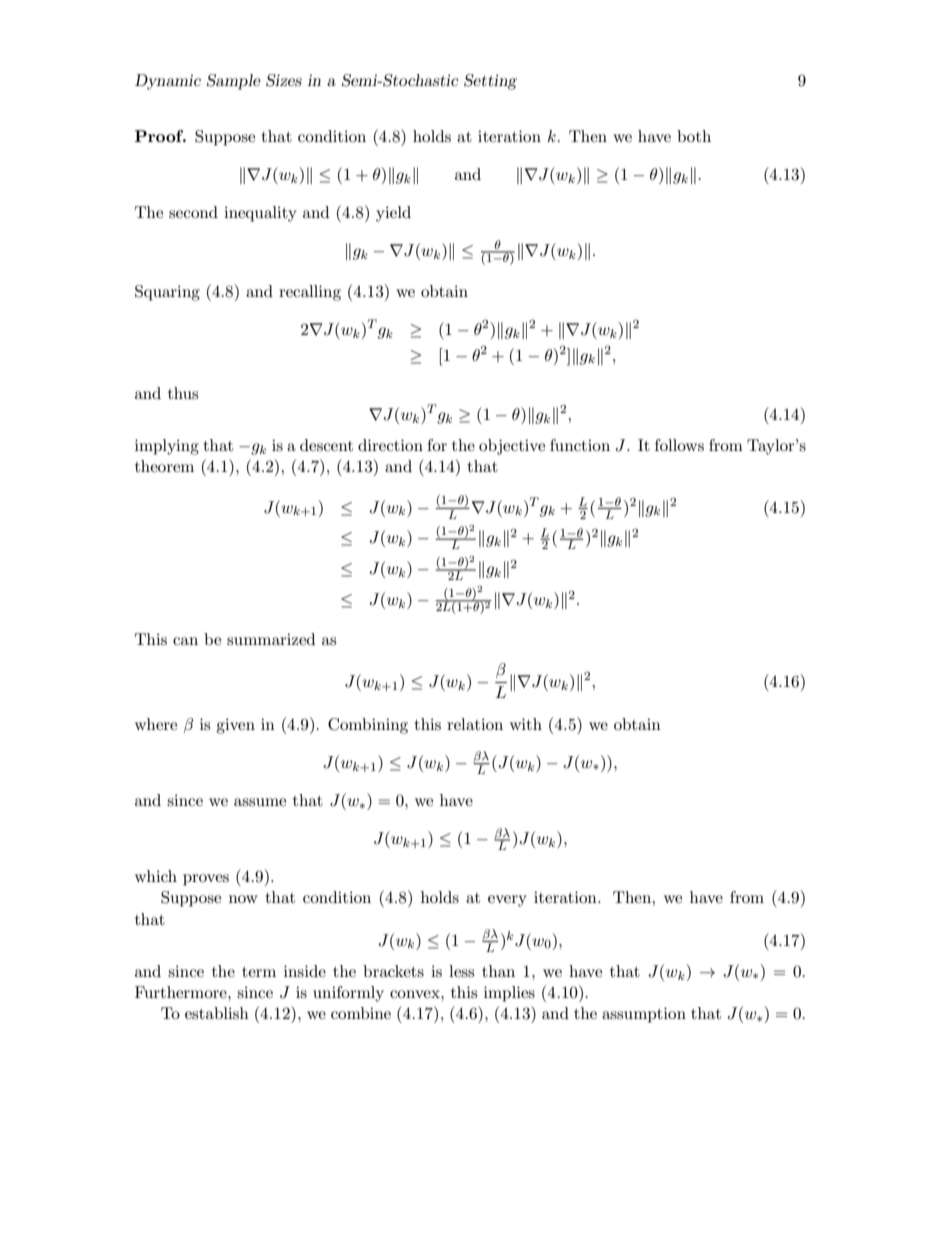  What do you see at coordinates (164, 466) in the screenshot?
I see `theorem` at bounding box center [164, 466].
